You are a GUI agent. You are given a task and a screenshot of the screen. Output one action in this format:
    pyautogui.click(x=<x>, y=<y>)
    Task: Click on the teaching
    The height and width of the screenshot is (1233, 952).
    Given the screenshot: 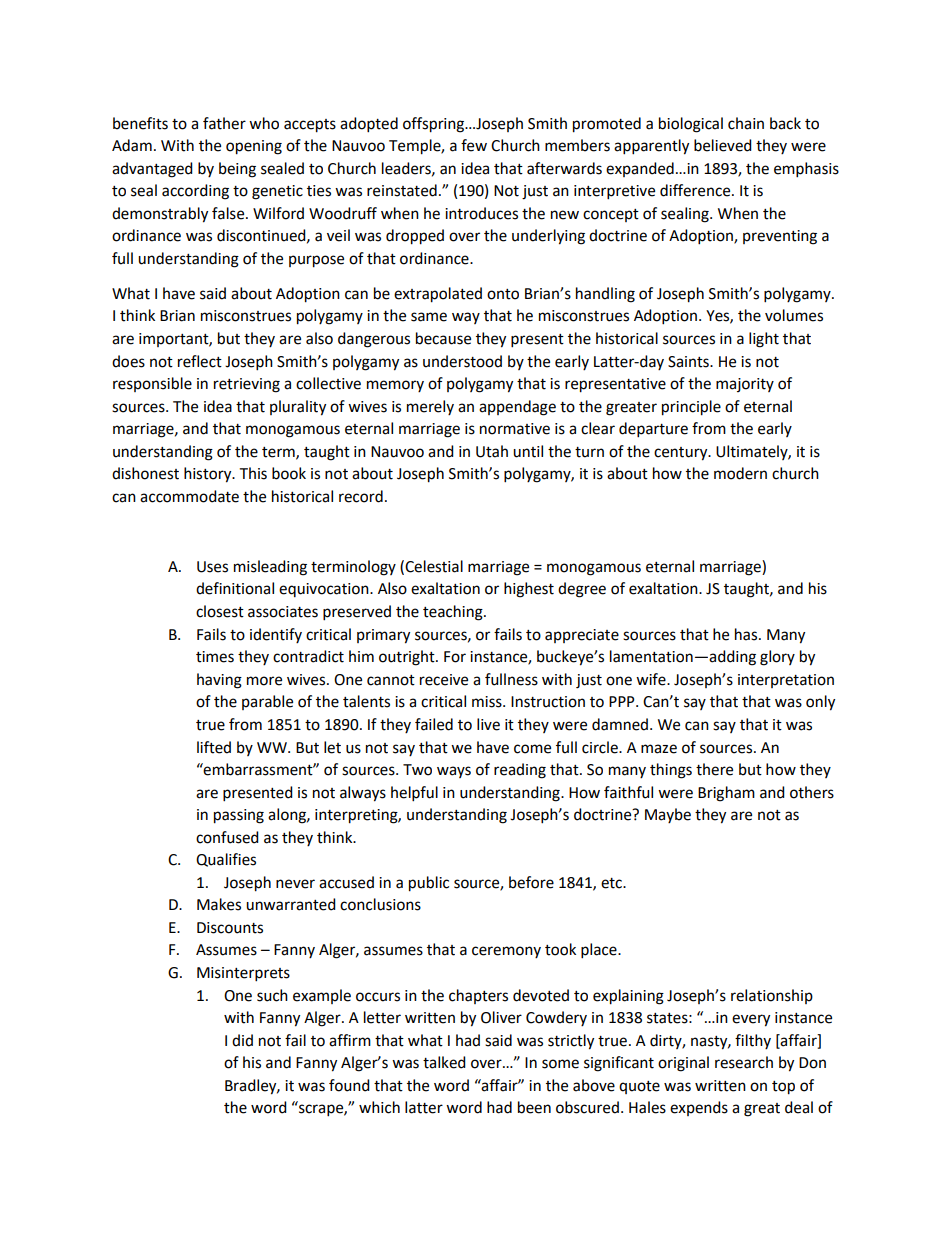 What is the action you would take?
    pyautogui.click(x=454, y=613)
